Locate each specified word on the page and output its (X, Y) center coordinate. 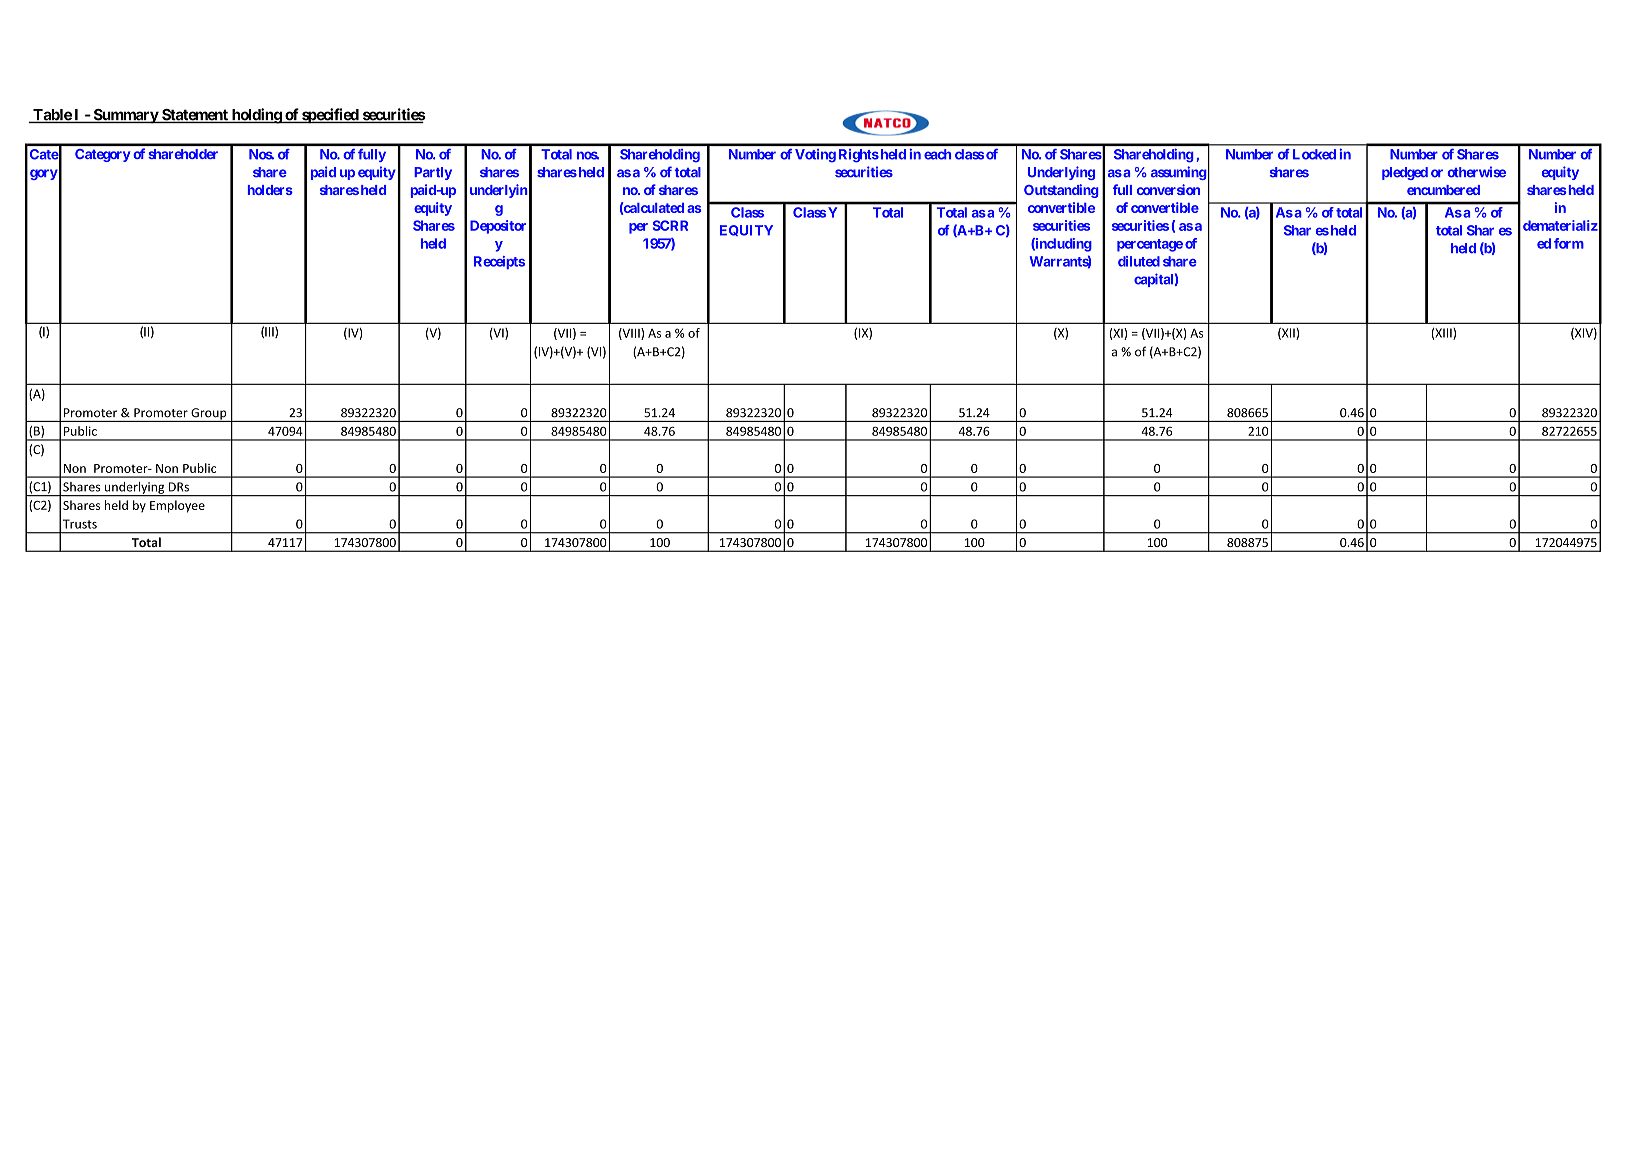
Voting (815, 155)
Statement (195, 116)
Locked (1314, 154)
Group (209, 415)
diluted (1139, 261)
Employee (177, 506)
